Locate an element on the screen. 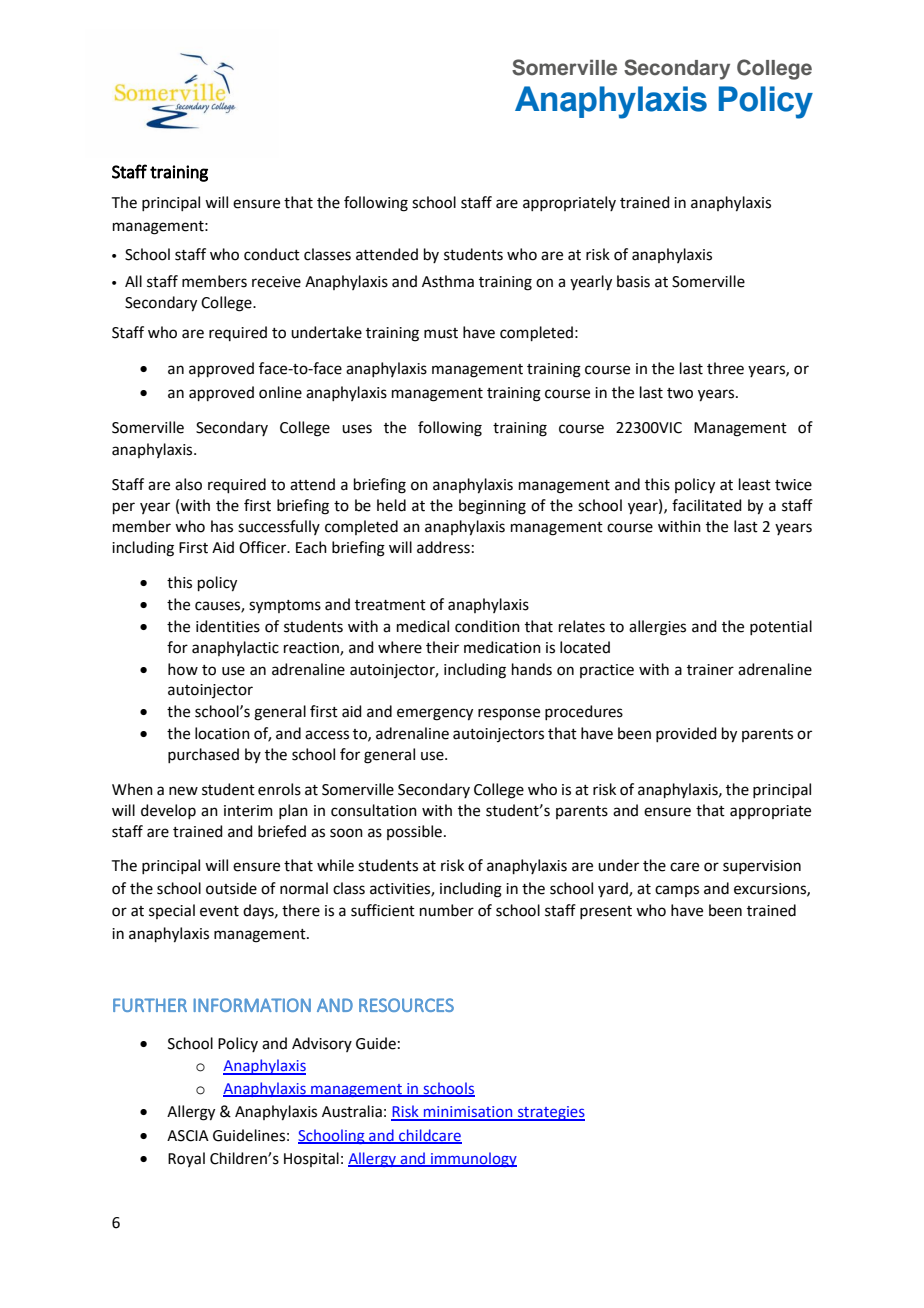 The height and width of the screenshot is (1308, 924). Royal is located at coordinates (186, 1159).
